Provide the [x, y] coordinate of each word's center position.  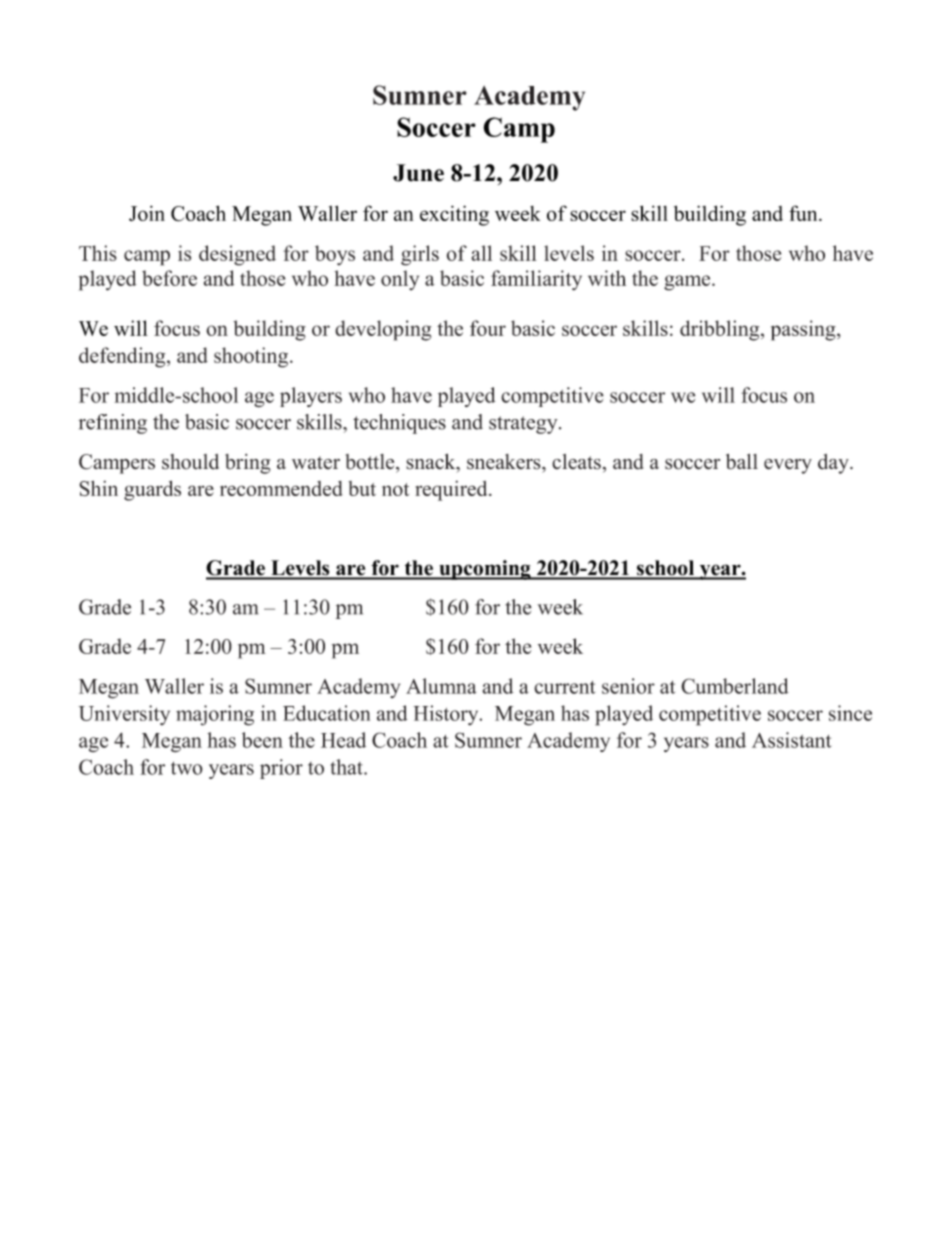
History [447, 715]
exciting [454, 215]
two [187, 768]
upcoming [485, 570]
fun [804, 213]
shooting [252, 357]
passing [804, 330]
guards [152, 490]
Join [147, 213]
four [488, 328]
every [788, 466]
